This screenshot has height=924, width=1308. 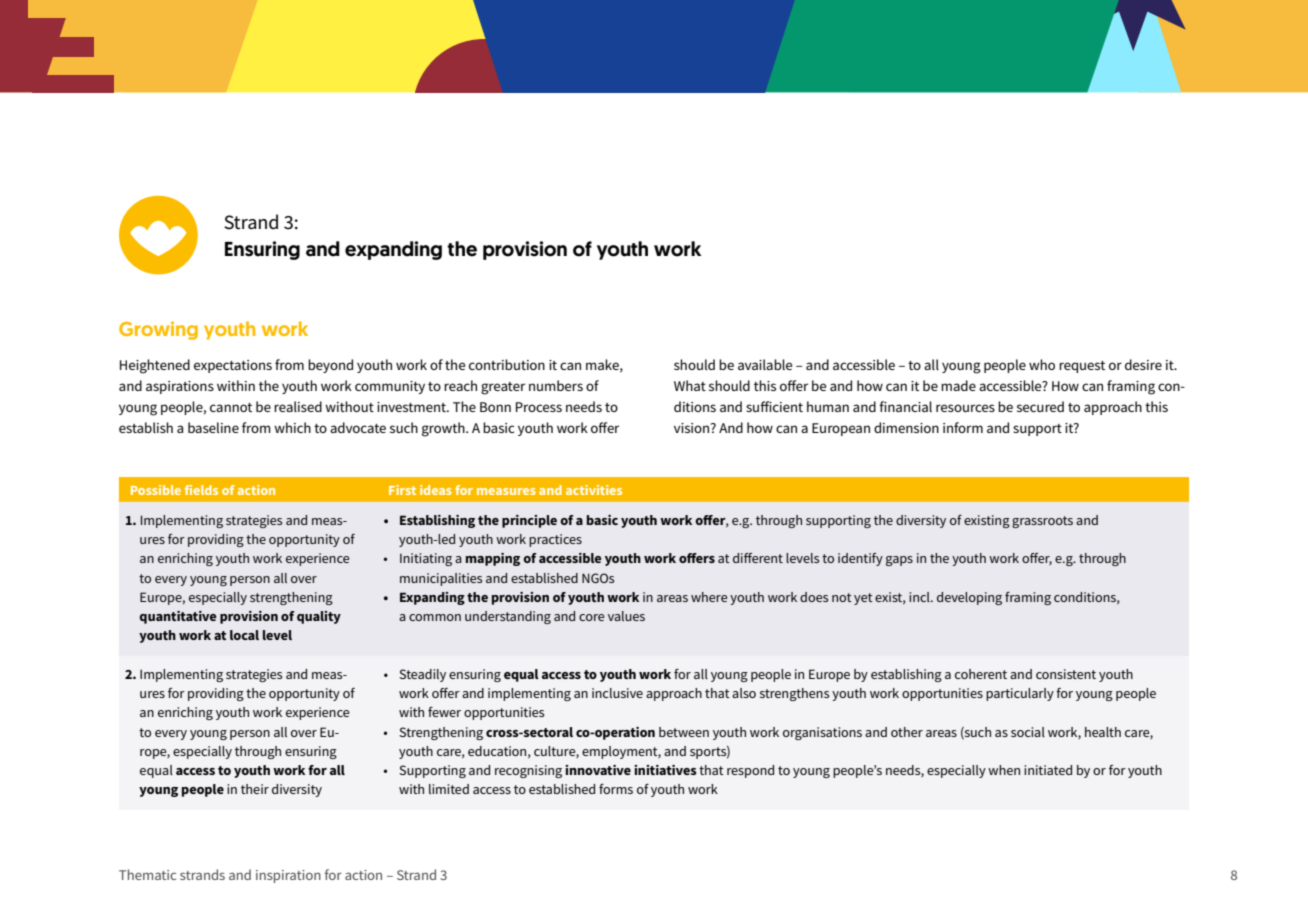 What do you see at coordinates (744, 693) in the screenshot?
I see `also` at bounding box center [744, 693].
